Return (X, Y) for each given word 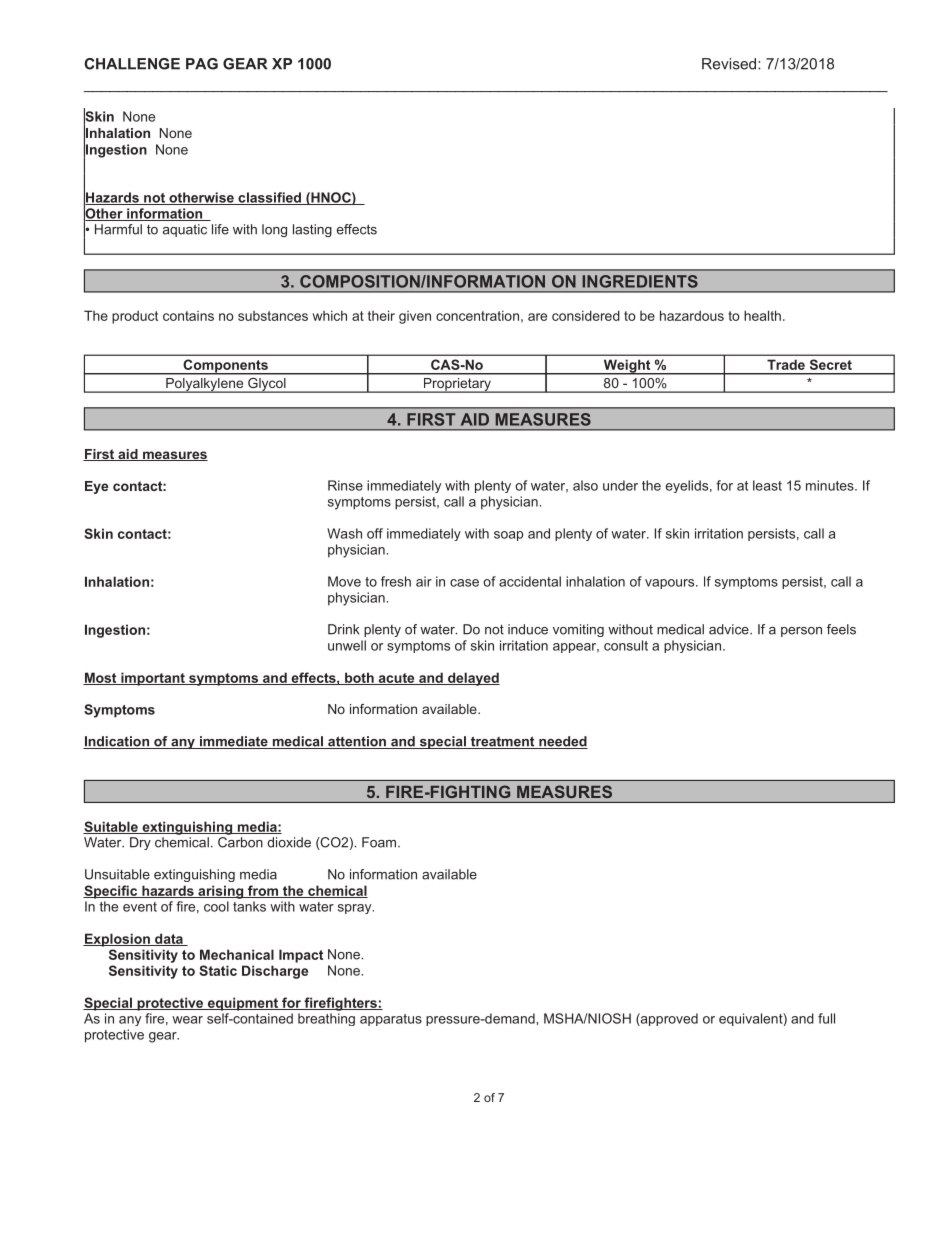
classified (269, 198)
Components (225, 367)
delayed (473, 679)
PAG (202, 64)
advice (730, 629)
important (153, 679)
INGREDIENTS (640, 281)
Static (218, 970)
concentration (477, 315)
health (762, 315)
